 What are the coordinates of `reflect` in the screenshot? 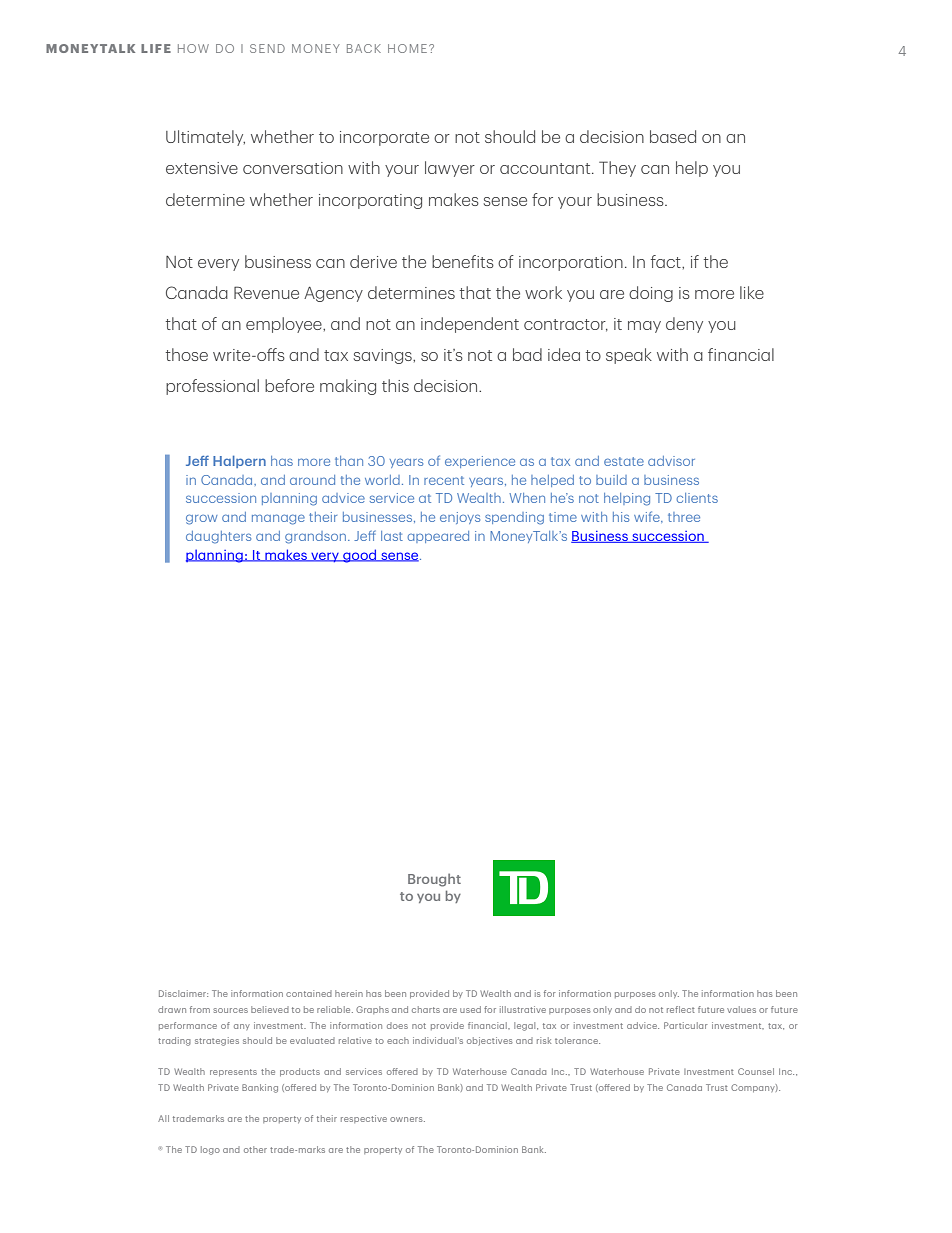 It's located at (681, 1009).
